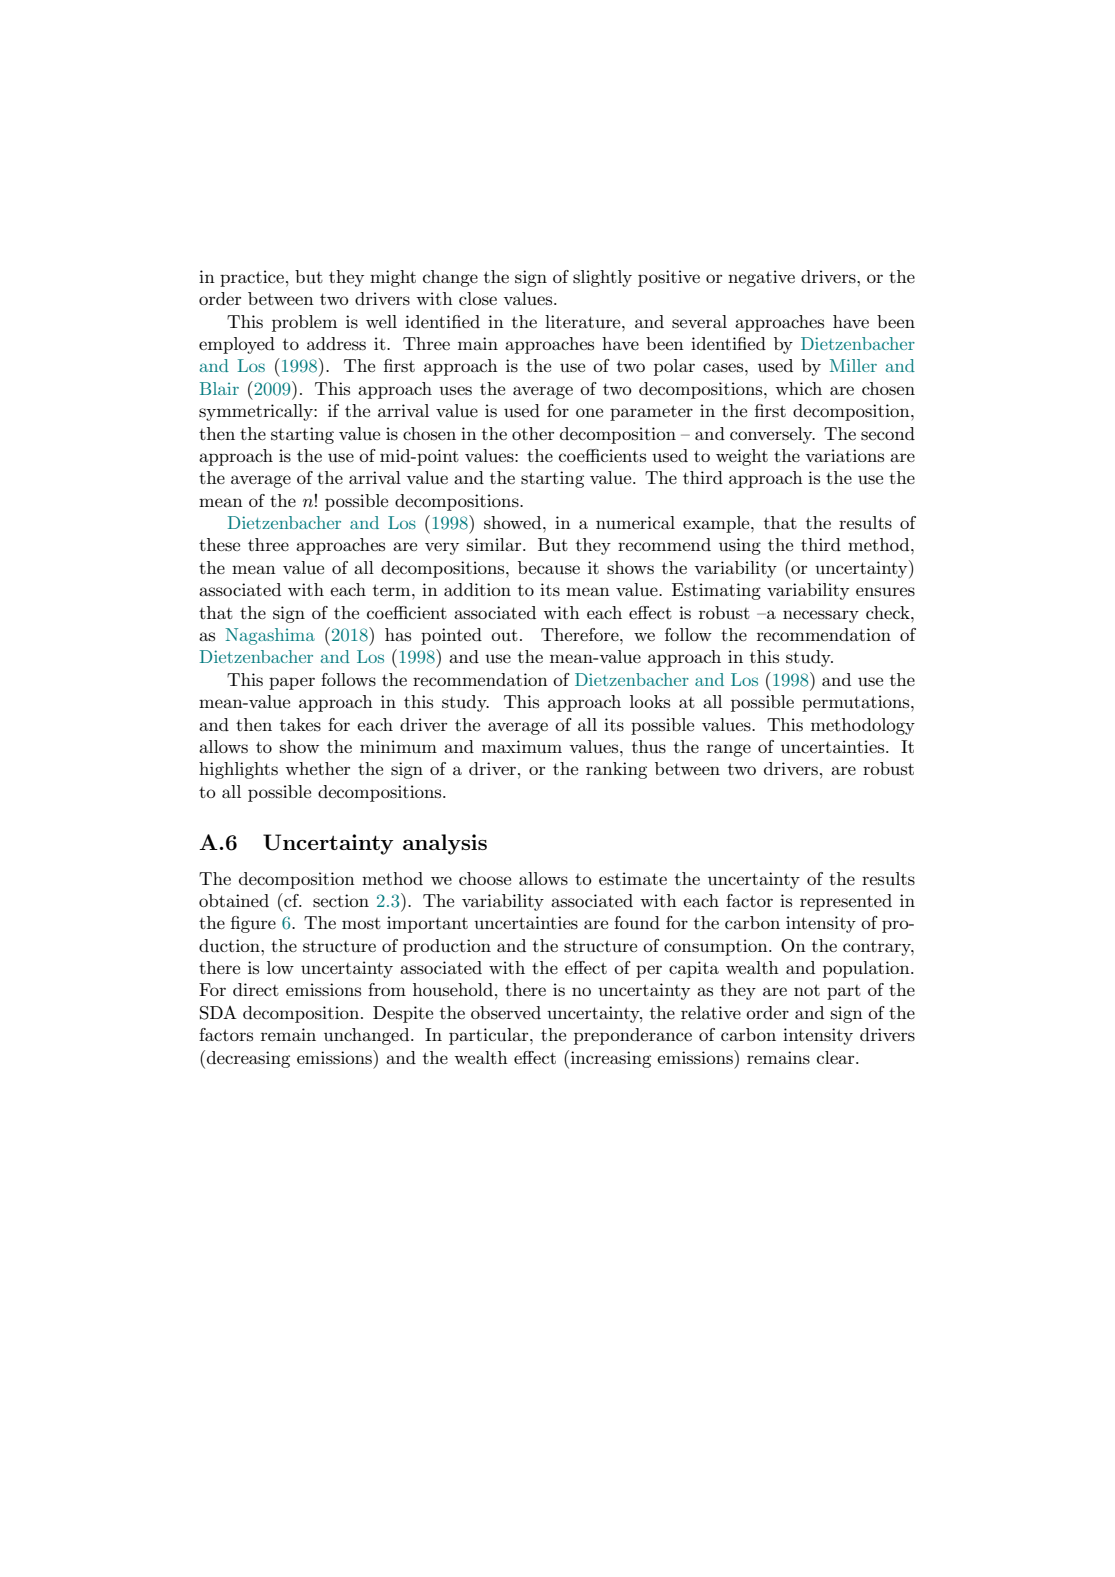  Describe the element at coordinates (761, 278) in the image. I see `negative` at that location.
